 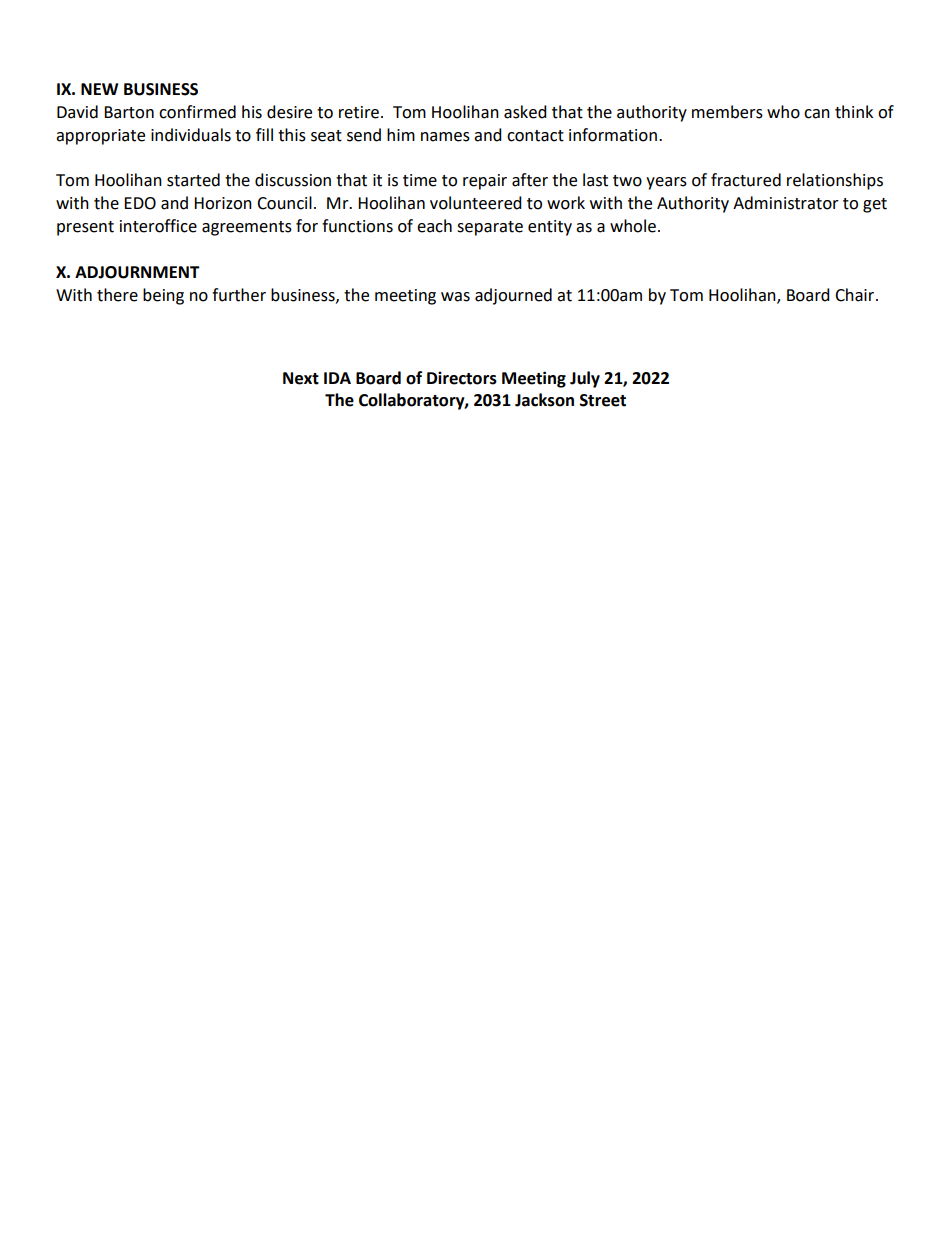 What do you see at coordinates (197, 112) in the screenshot?
I see `confirmed` at bounding box center [197, 112].
